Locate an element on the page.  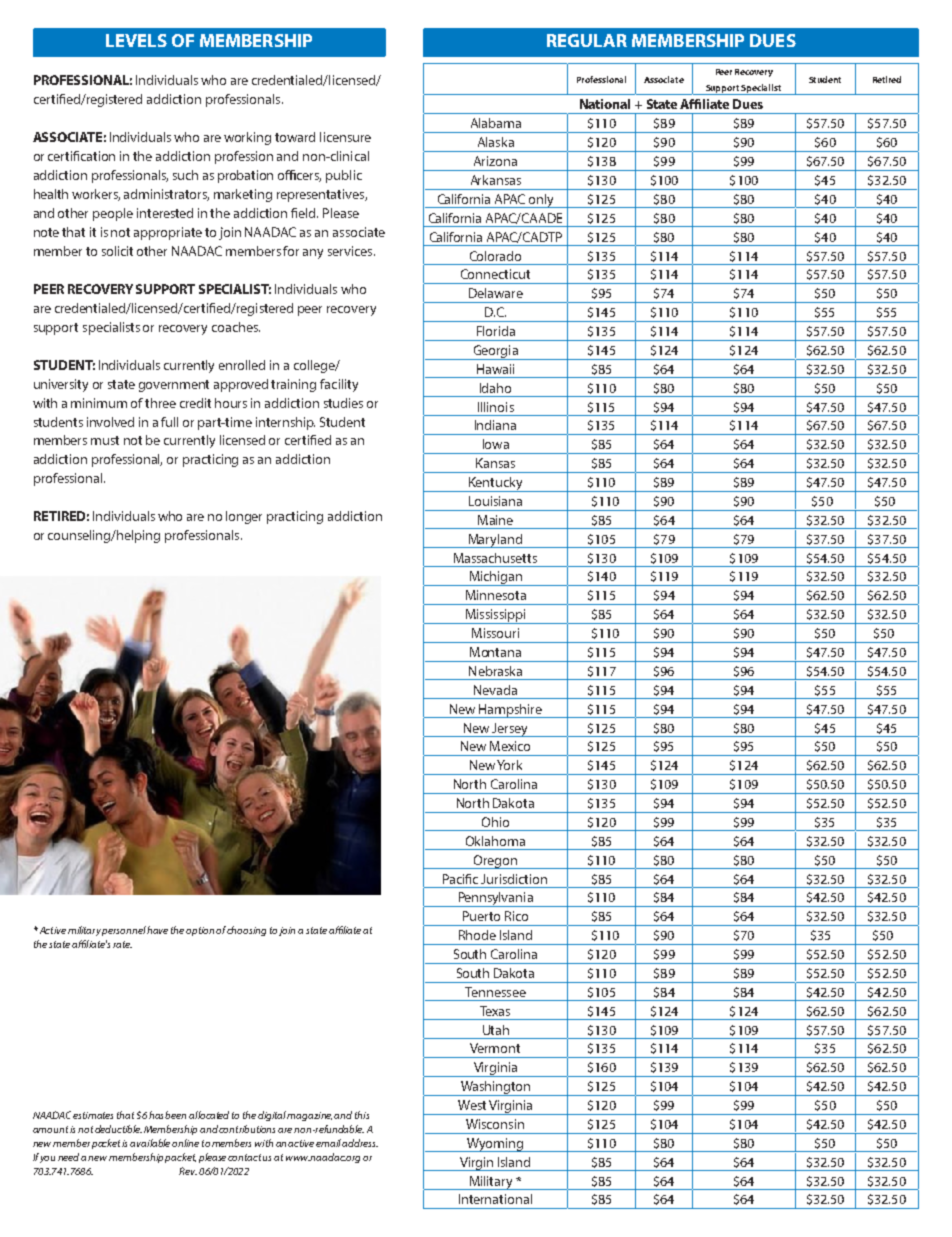
longer is located at coordinates (244, 517).
